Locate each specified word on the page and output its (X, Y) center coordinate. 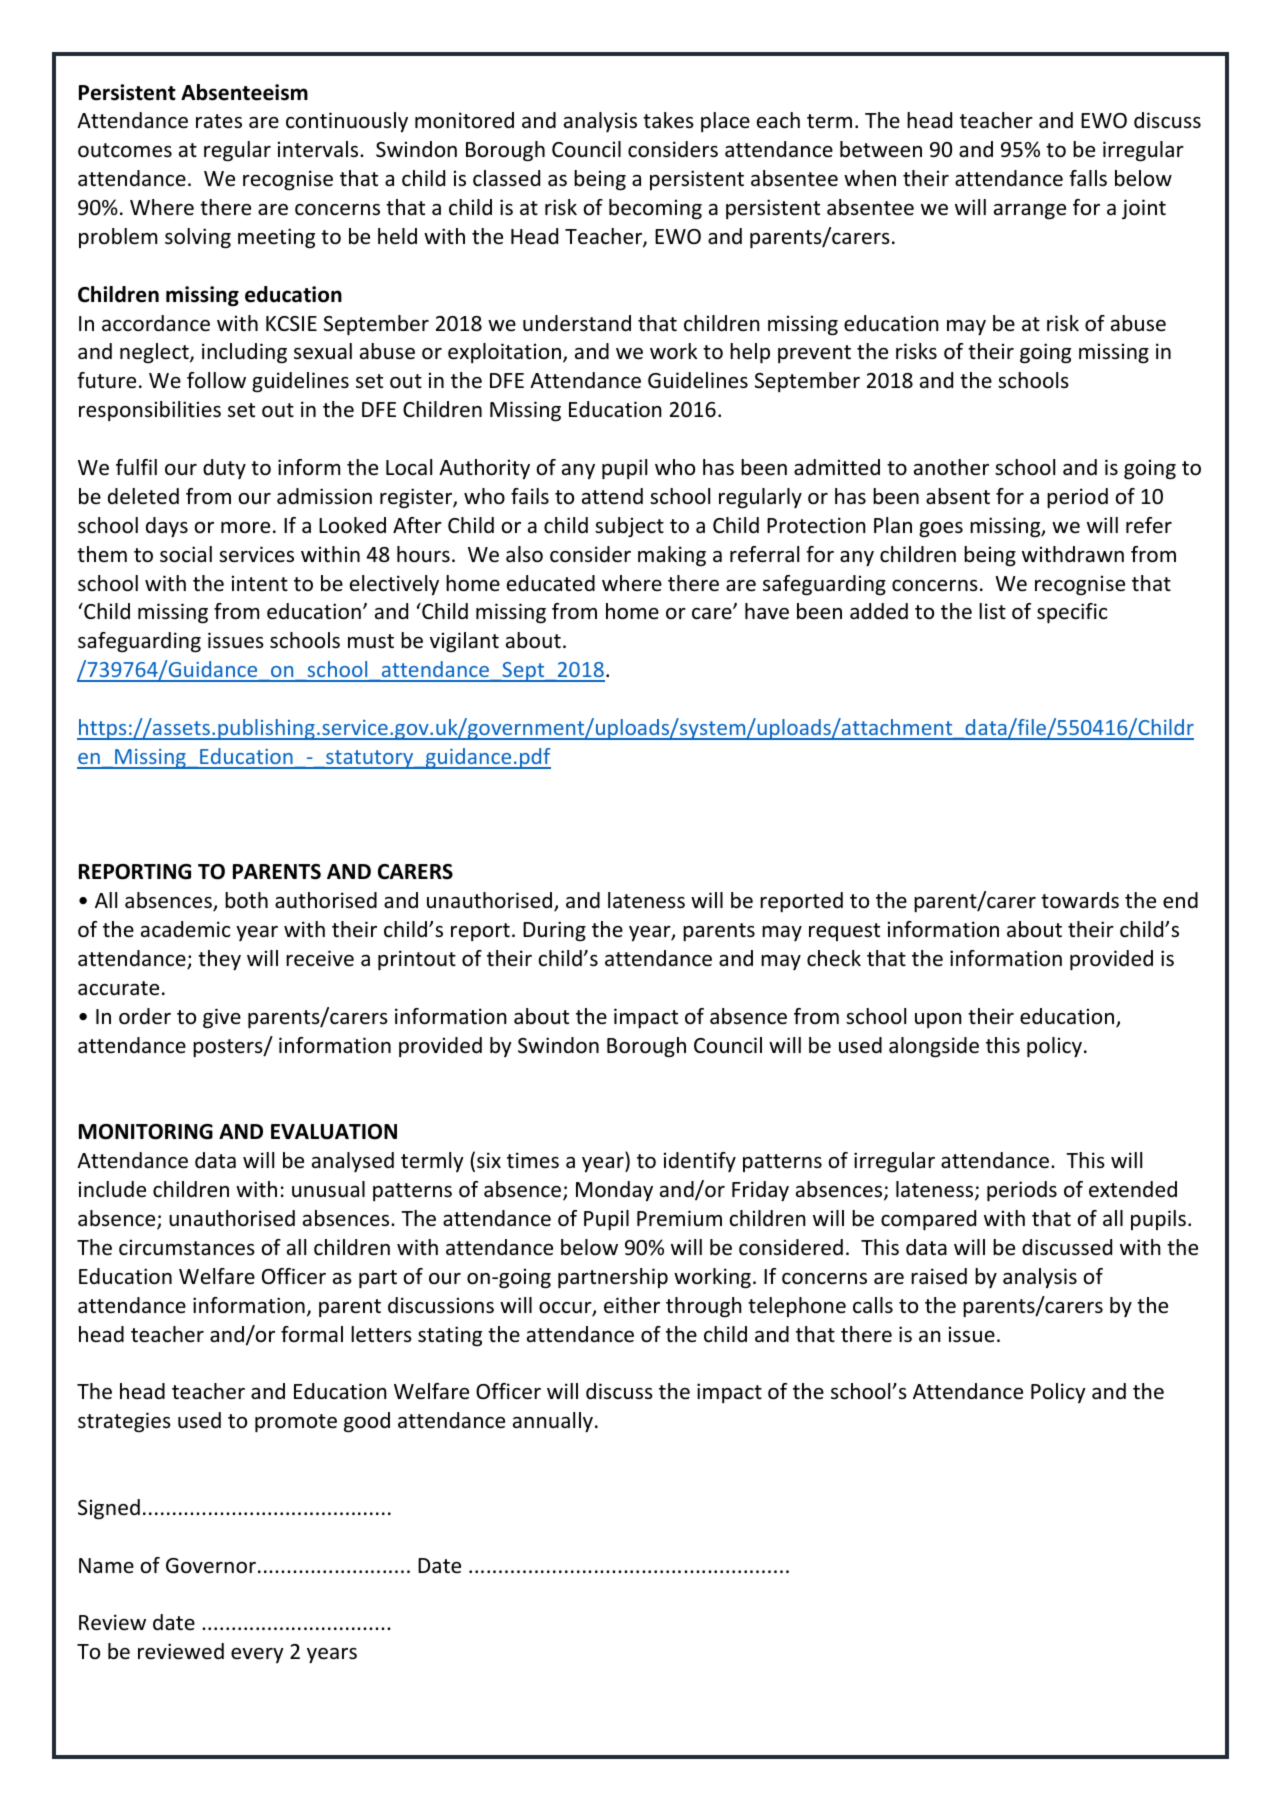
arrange (1030, 212)
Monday (614, 1191)
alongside (934, 1047)
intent (260, 583)
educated (551, 583)
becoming (655, 209)
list (992, 611)
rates (219, 121)
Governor (211, 1566)
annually (553, 1422)
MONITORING (146, 1132)
